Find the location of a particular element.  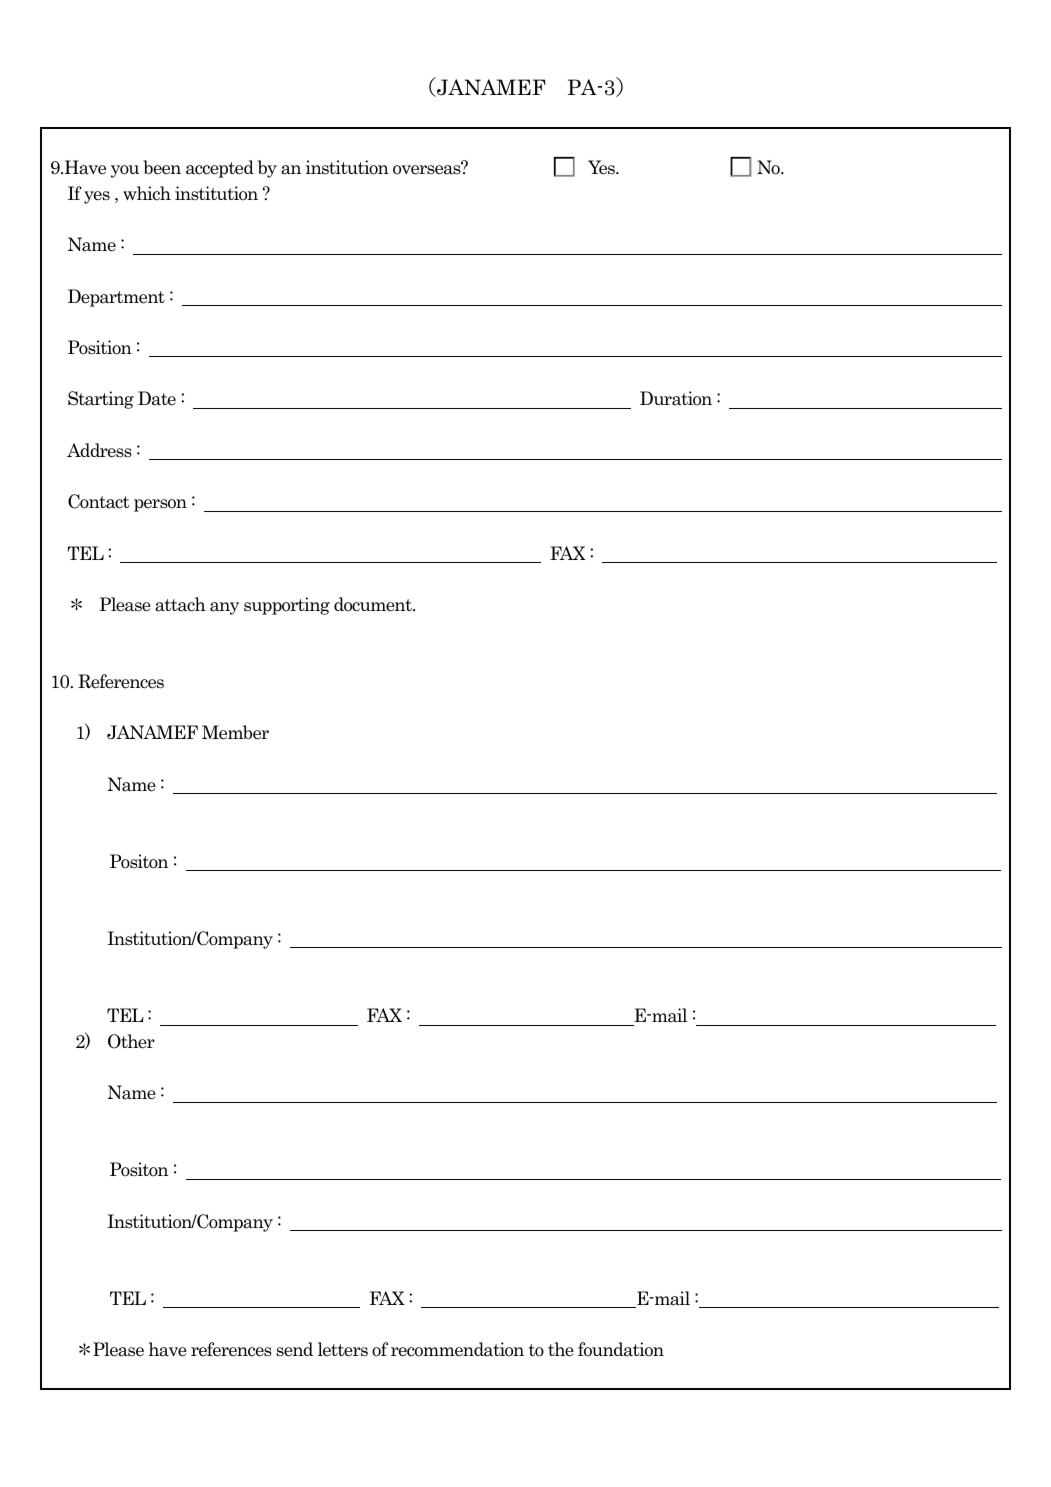

supporting is located at coordinates (287, 606).
